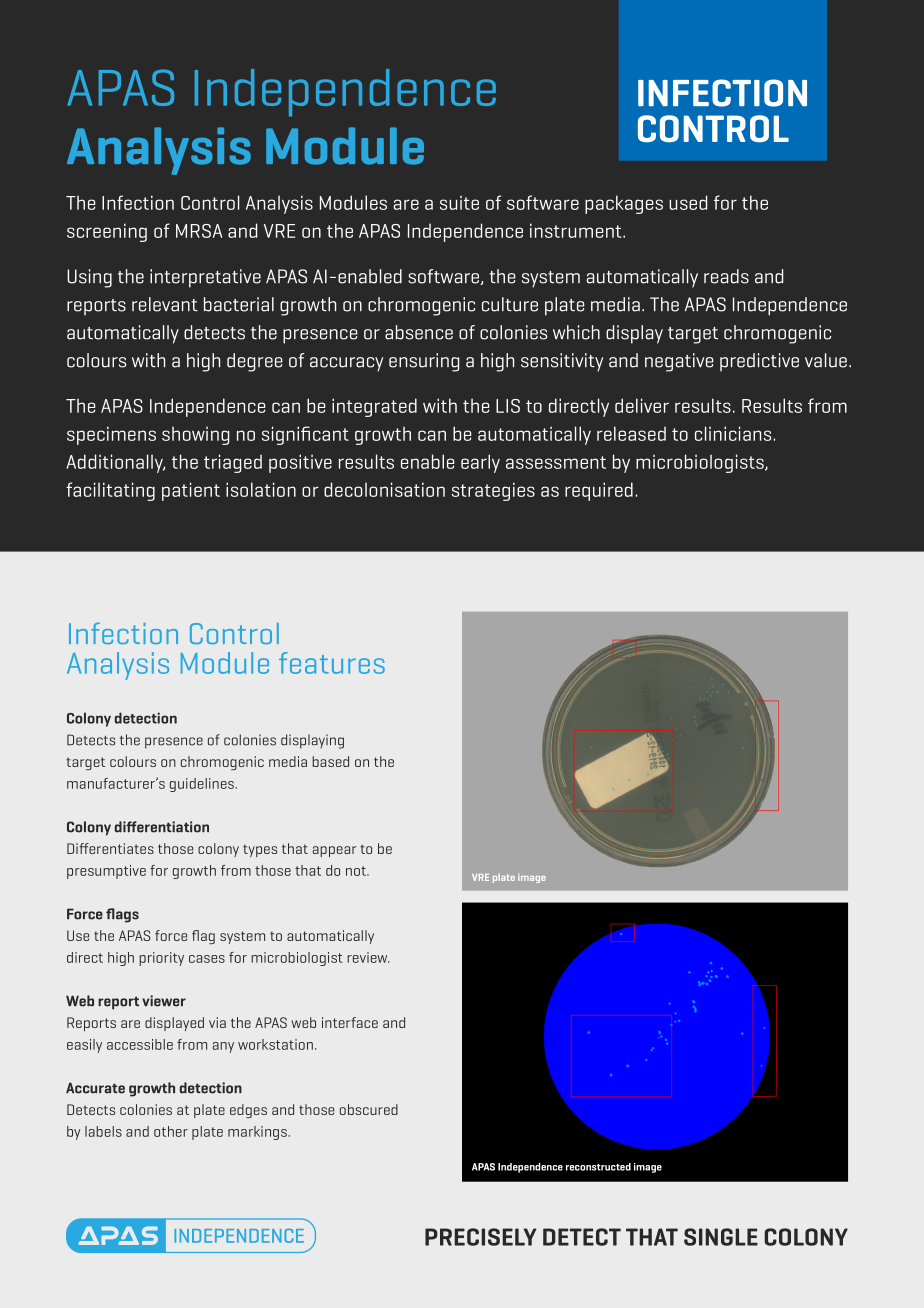 The image size is (924, 1308). What do you see at coordinates (599, 491) in the screenshot?
I see `required` at bounding box center [599, 491].
